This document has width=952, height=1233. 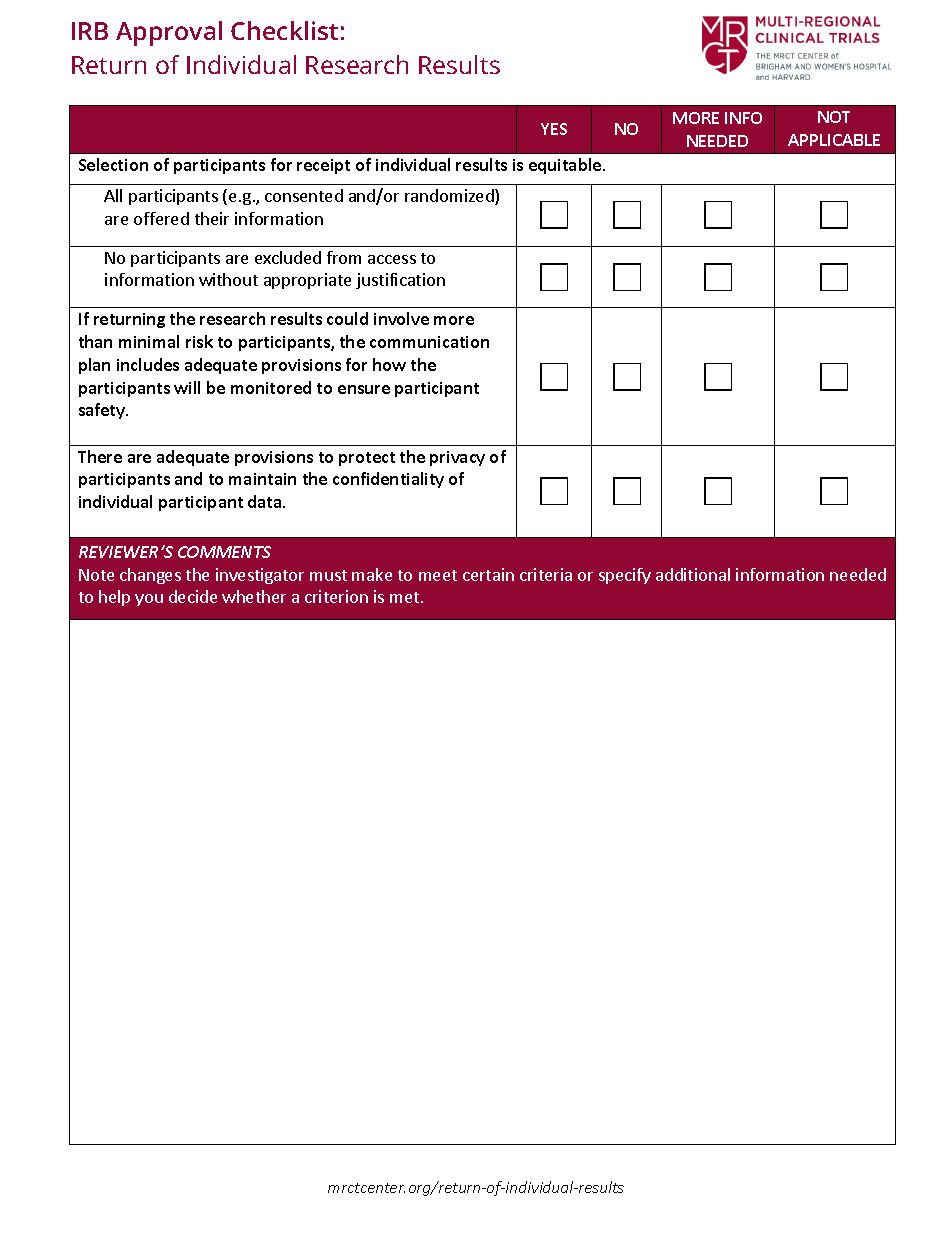 What do you see at coordinates (199, 341) in the document?
I see `risk` at bounding box center [199, 341].
